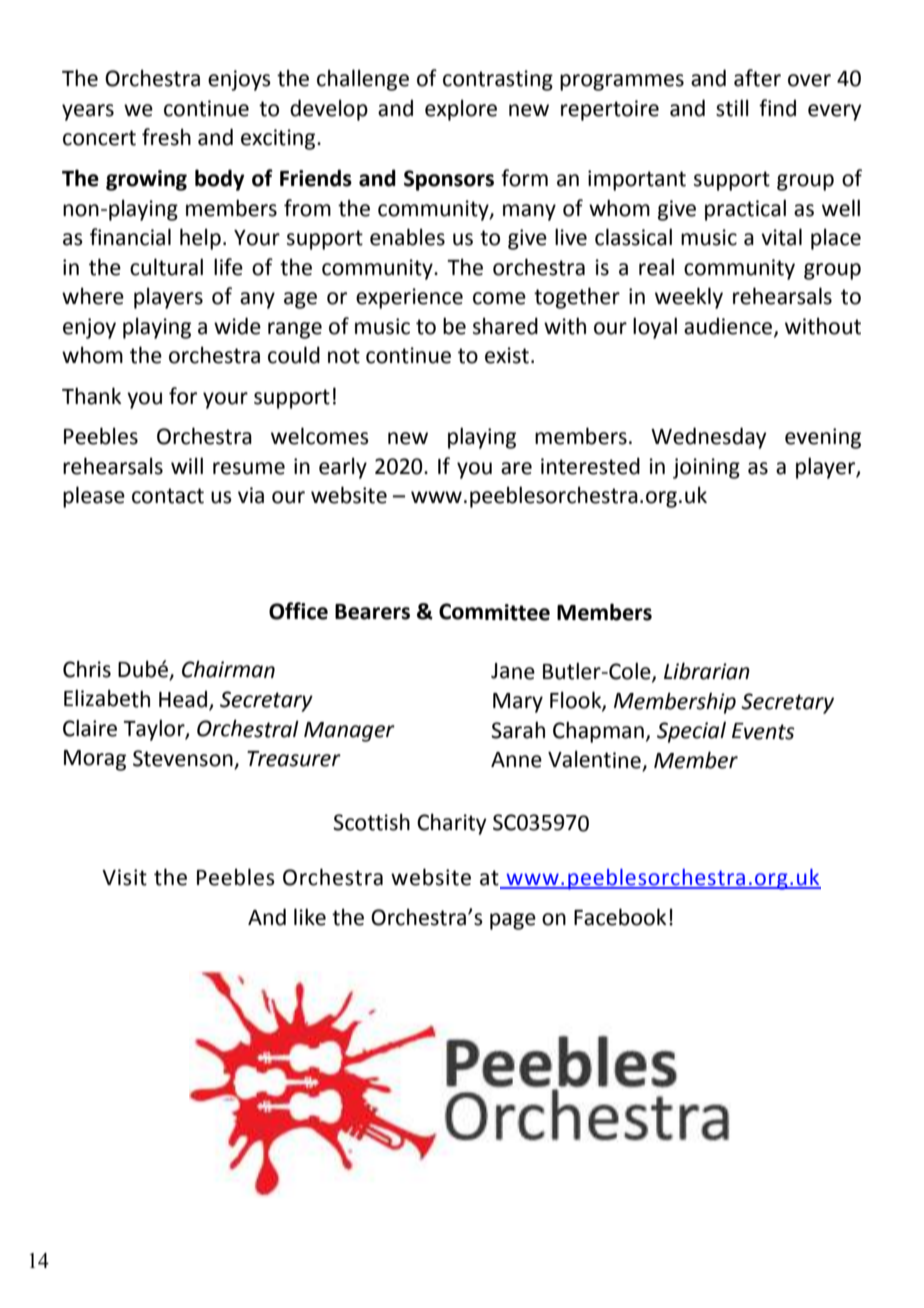  Describe the element at coordinates (507, 355) in the document. I see `exist` at that location.
